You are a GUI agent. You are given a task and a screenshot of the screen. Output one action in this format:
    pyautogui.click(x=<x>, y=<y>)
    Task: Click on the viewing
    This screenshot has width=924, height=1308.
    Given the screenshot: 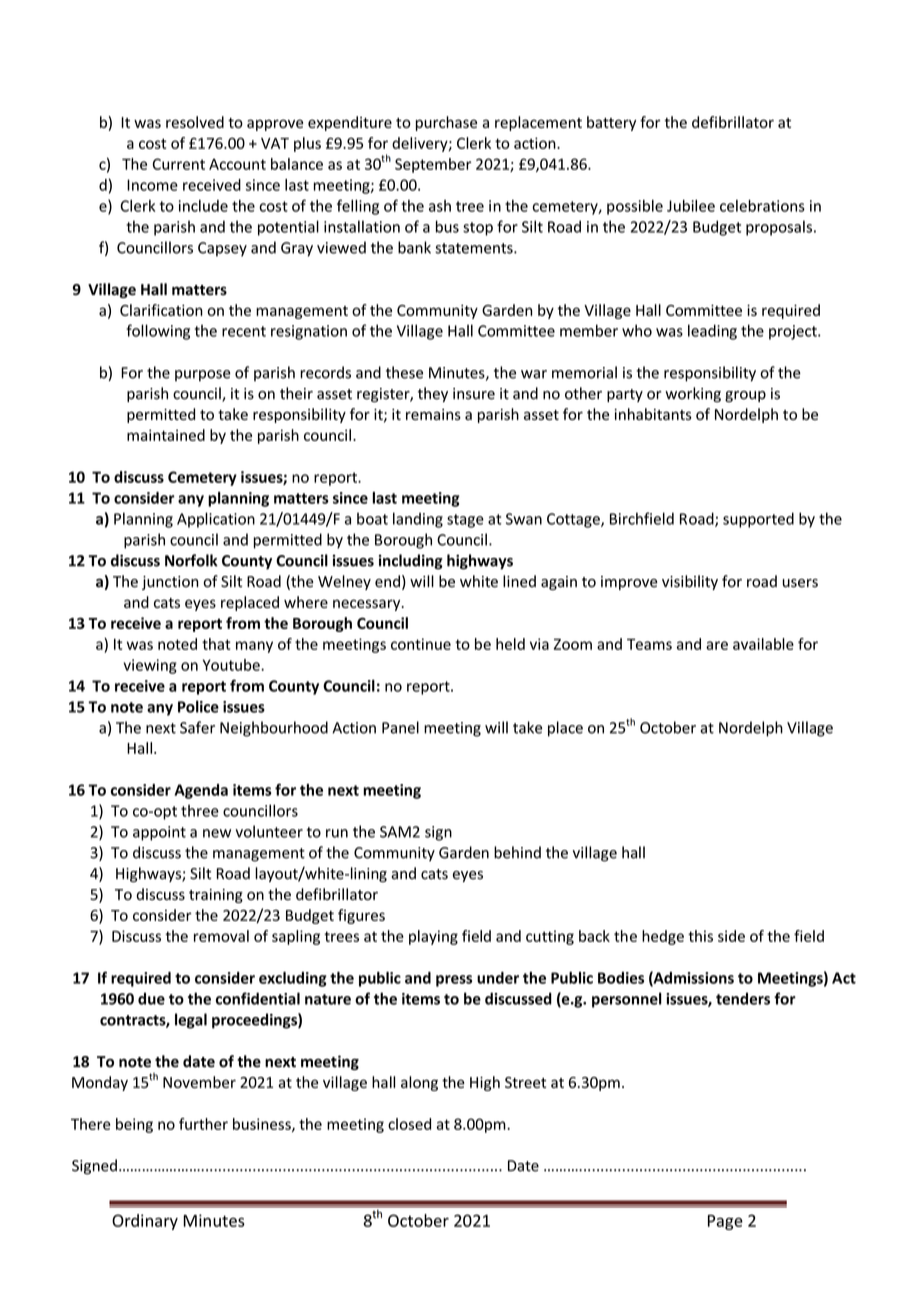 What is the action you would take?
    pyautogui.click(x=150, y=666)
